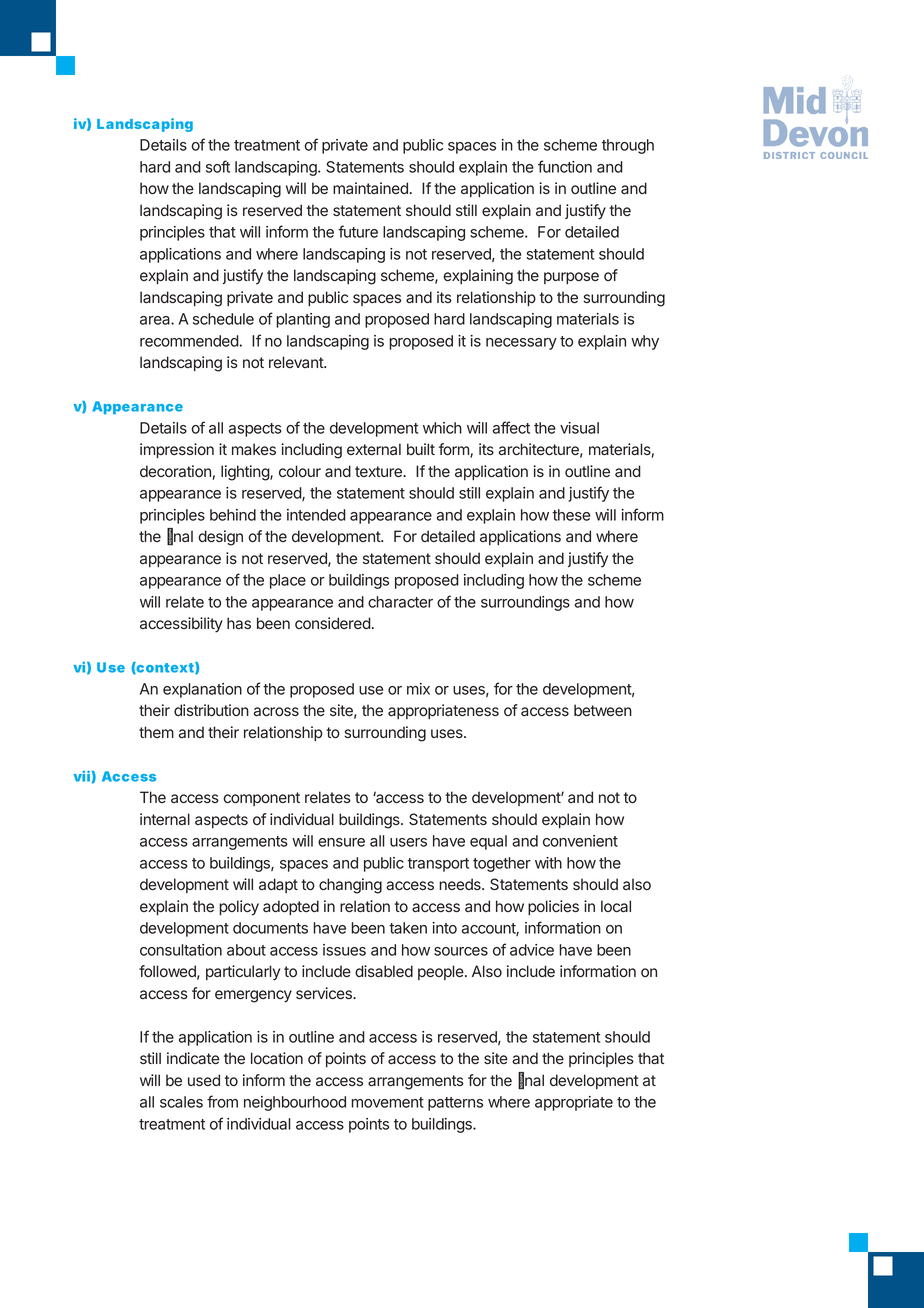  What do you see at coordinates (565, 166) in the screenshot?
I see `function` at bounding box center [565, 166].
